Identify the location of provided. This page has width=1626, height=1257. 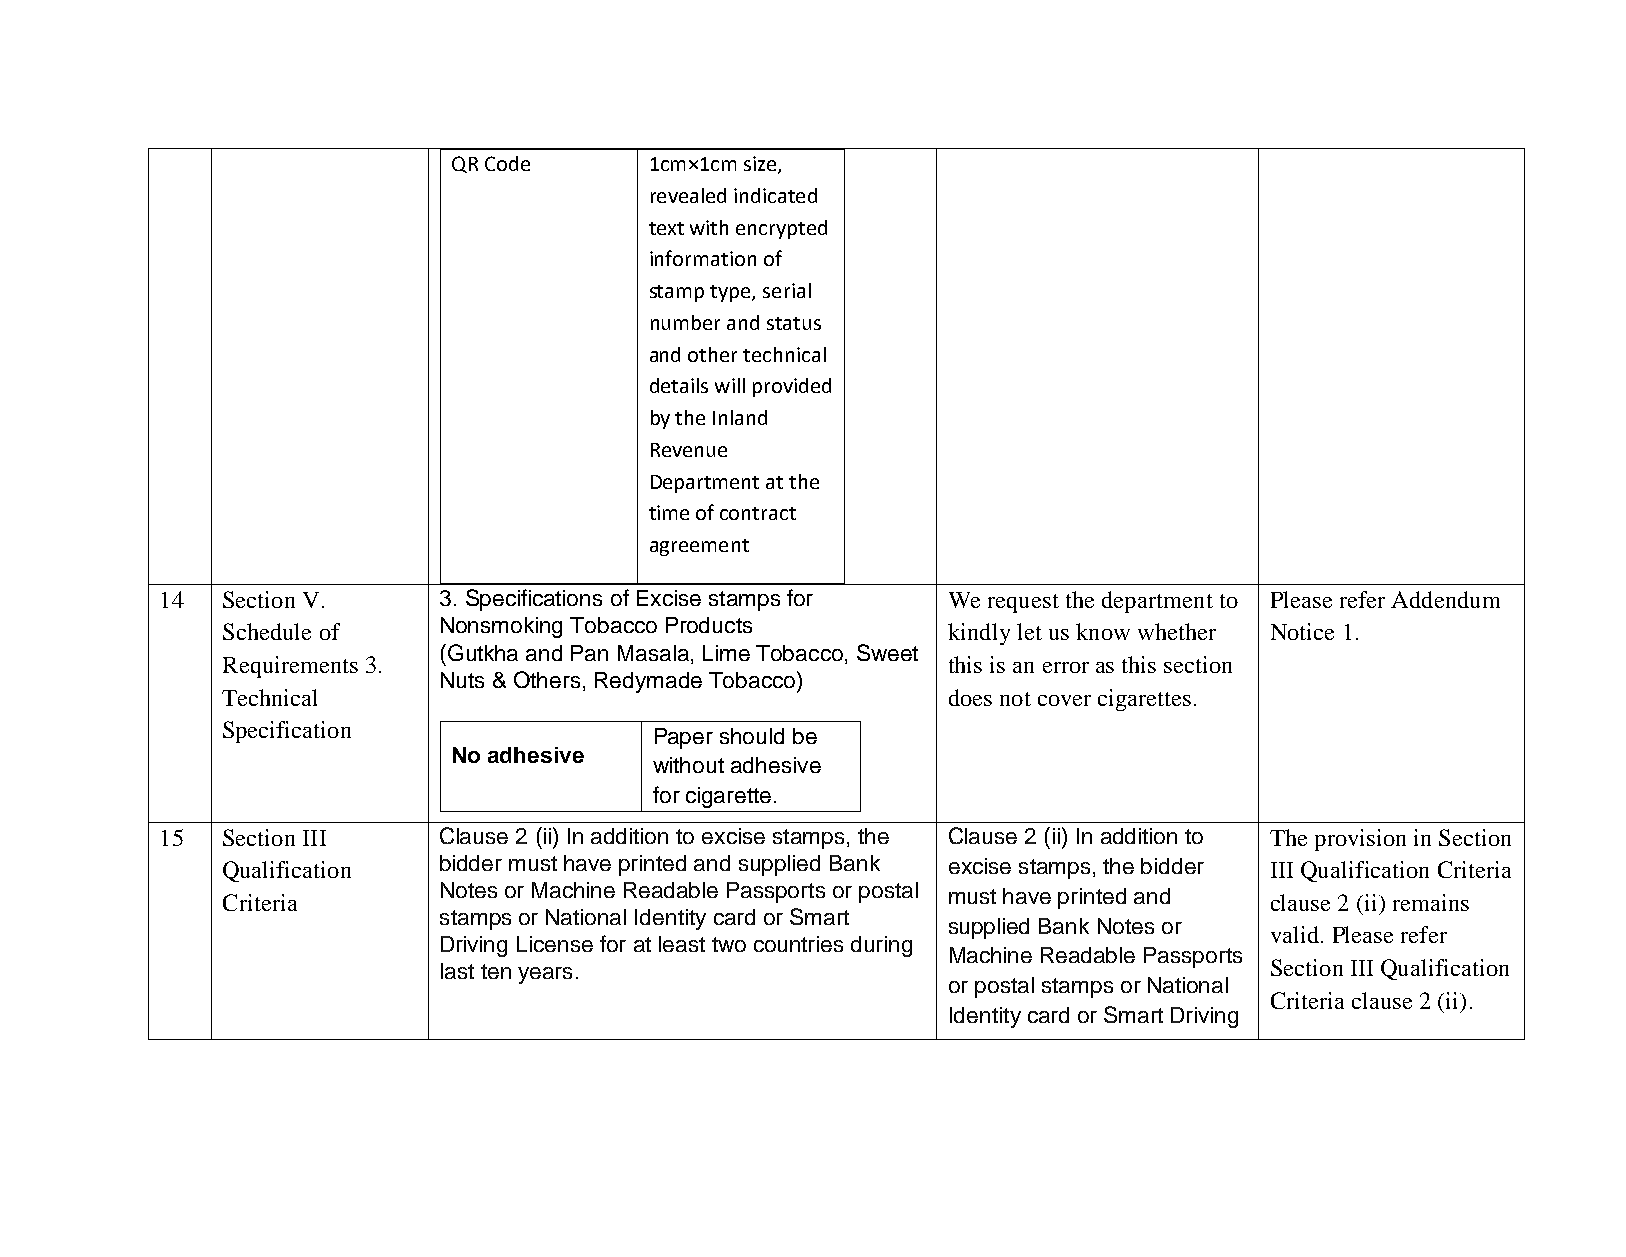
(792, 387).
